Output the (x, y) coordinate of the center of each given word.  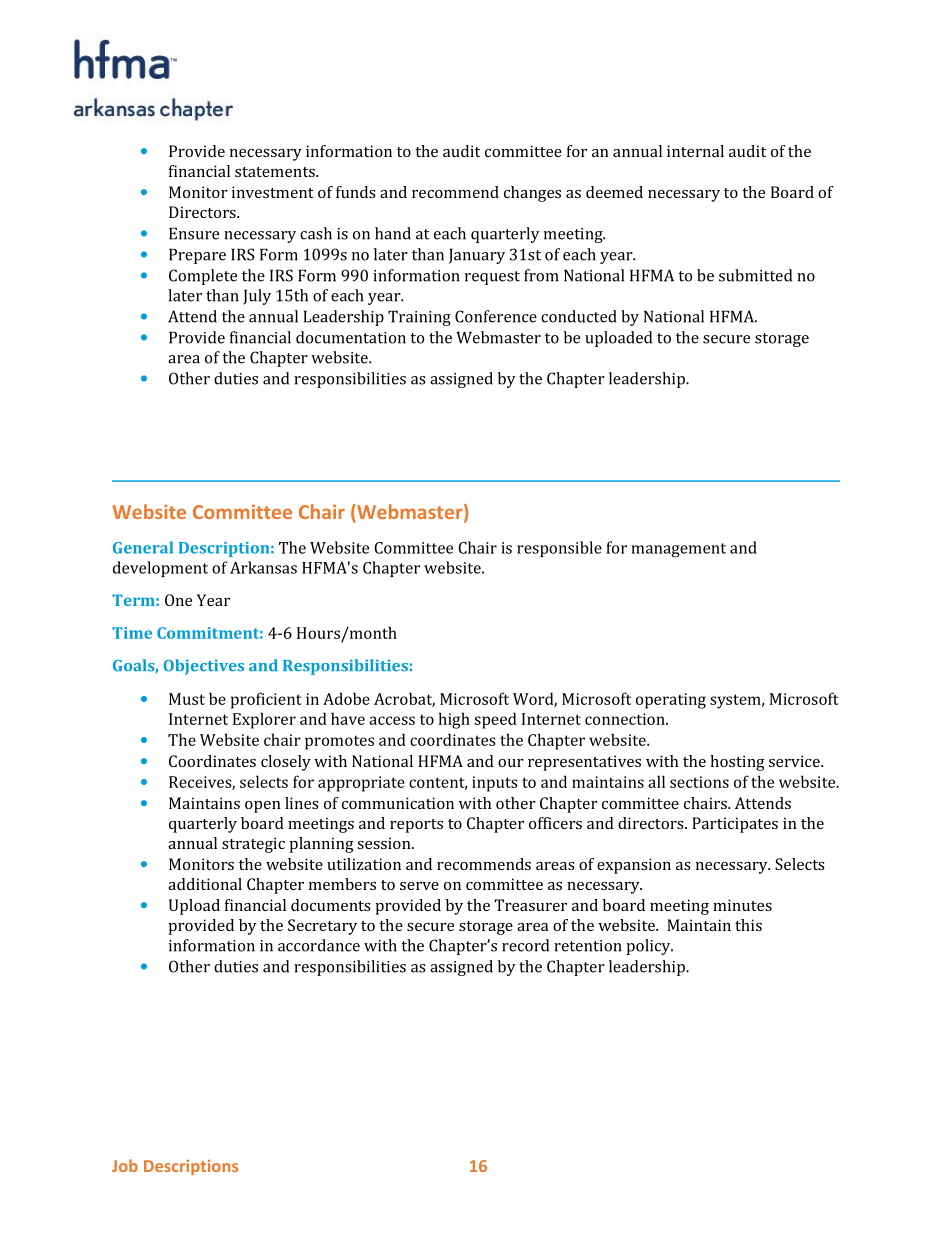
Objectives (204, 667)
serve (419, 886)
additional (205, 884)
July (257, 297)
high (454, 720)
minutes (742, 905)
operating (671, 701)
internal (695, 151)
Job (125, 1165)
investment (273, 192)
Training (419, 318)
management (678, 550)
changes (532, 194)
